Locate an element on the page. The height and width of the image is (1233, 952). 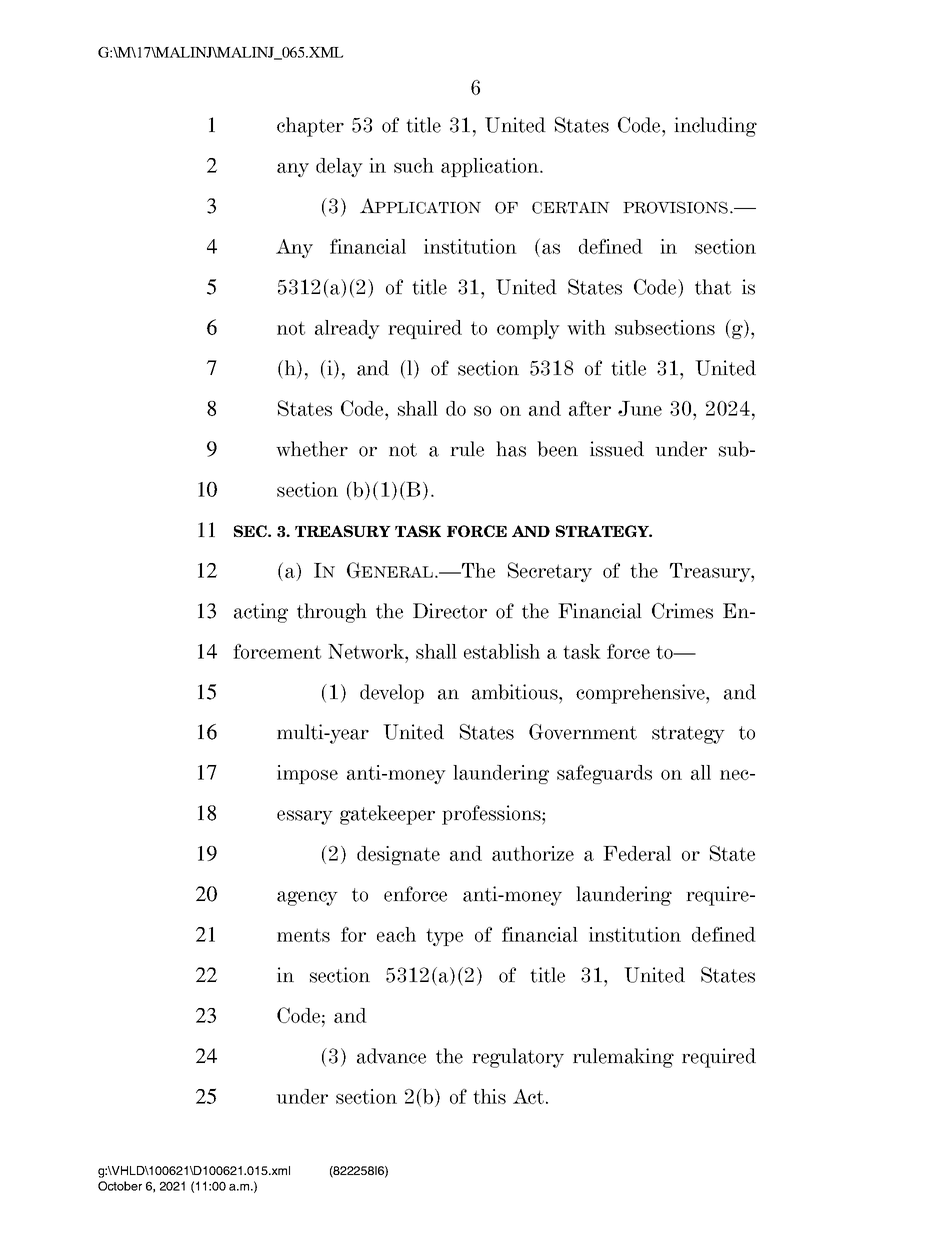
whether is located at coordinates (312, 449).
